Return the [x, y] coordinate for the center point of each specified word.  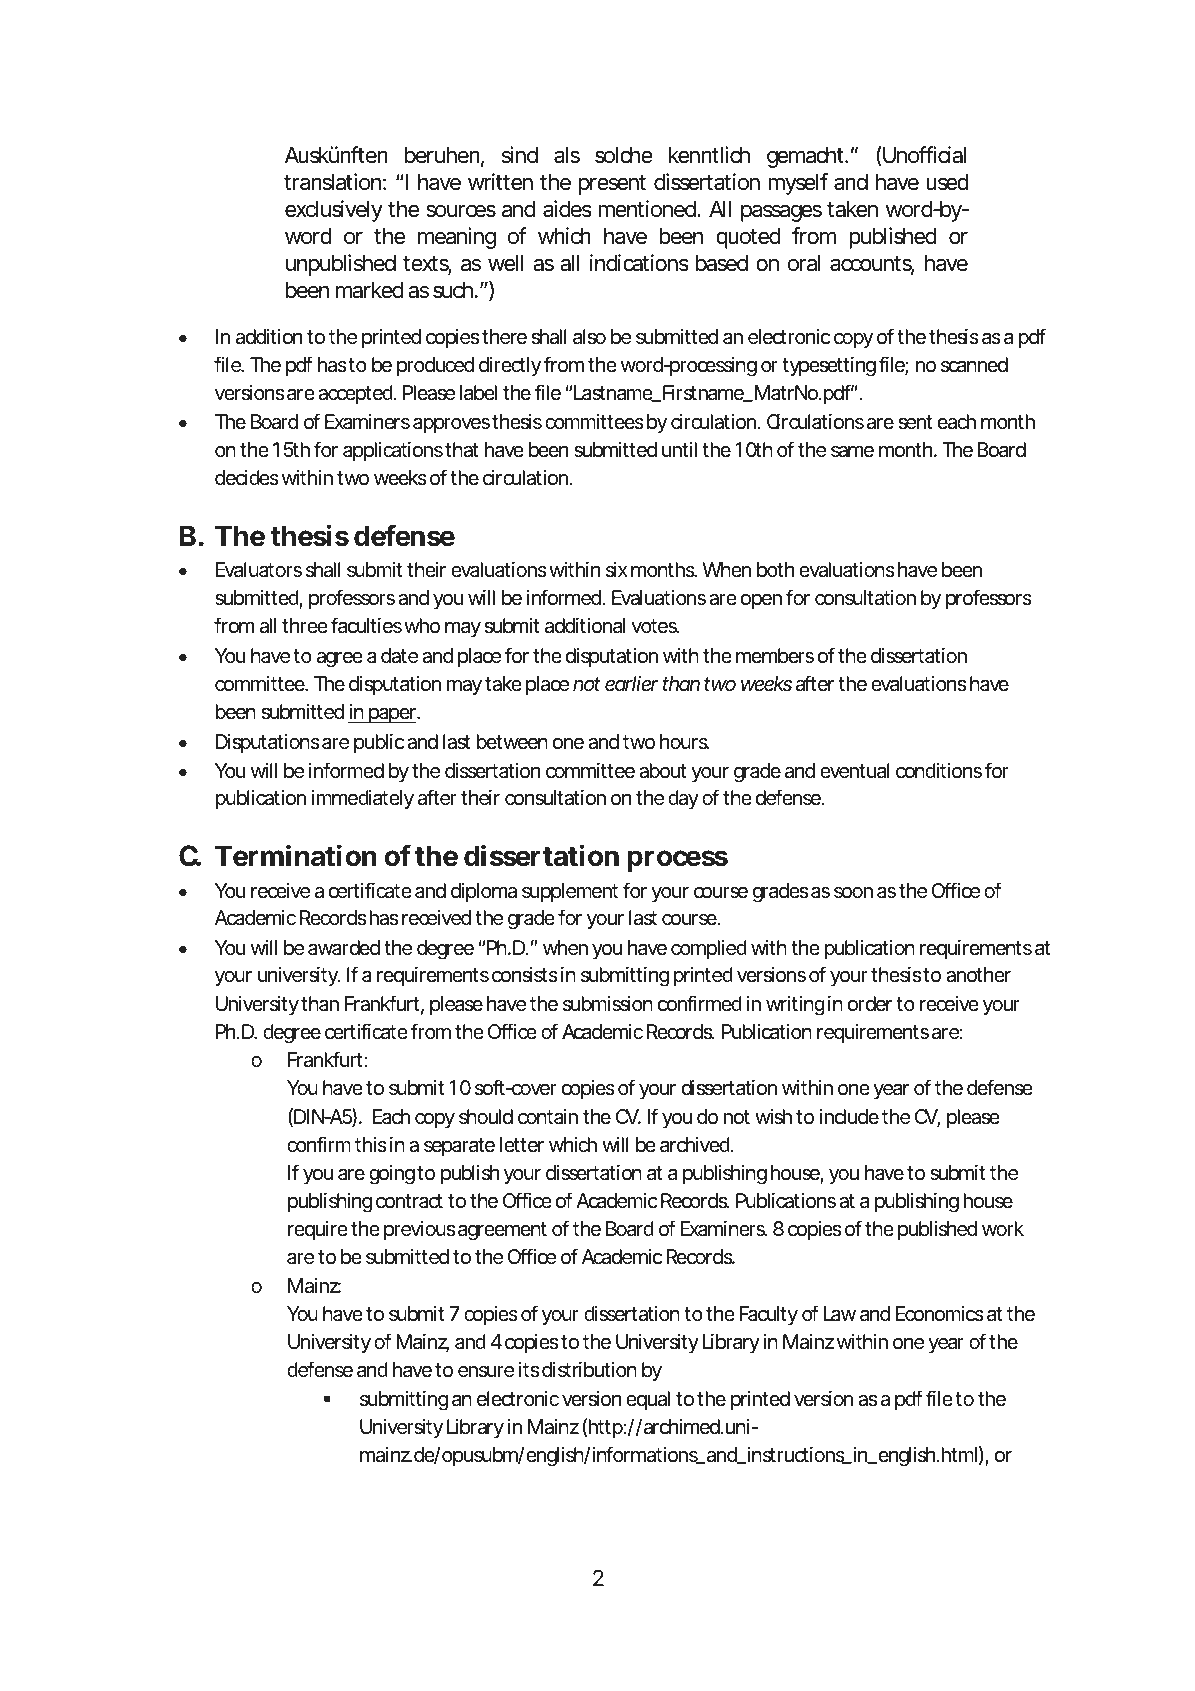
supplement [570, 892]
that [462, 450]
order [870, 1004]
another [978, 975]
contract [409, 1201]
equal [648, 1400]
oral [804, 263]
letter [522, 1145]
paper [391, 715]
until [679, 449]
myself [798, 184]
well [506, 263]
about [663, 771]
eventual [855, 771]
